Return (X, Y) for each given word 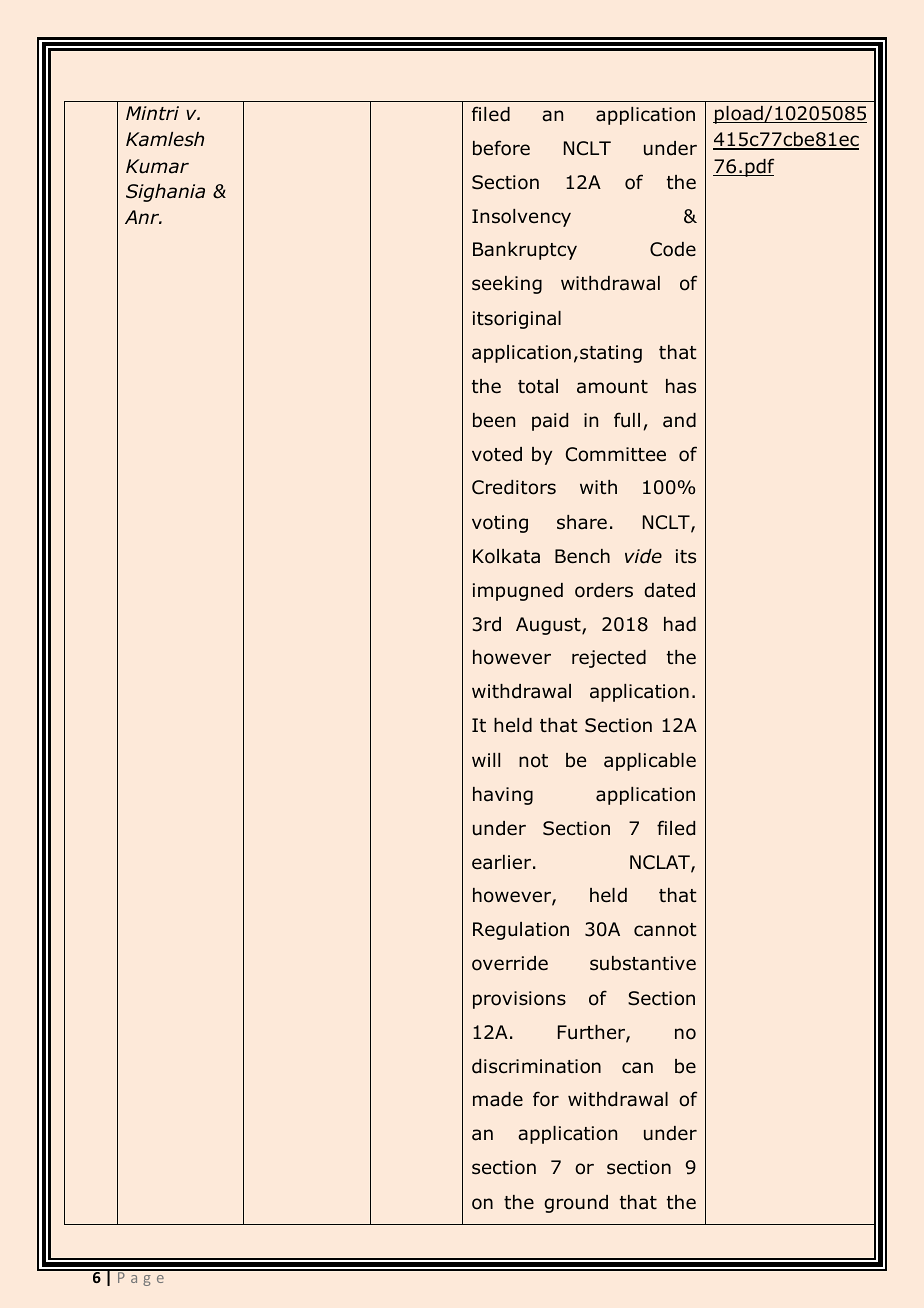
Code (673, 249)
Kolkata (506, 556)
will (486, 760)
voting (500, 524)
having (503, 796)
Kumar (157, 166)
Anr (143, 217)
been (494, 420)
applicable (650, 762)
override (510, 963)
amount (612, 387)
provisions (519, 1000)
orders (604, 590)
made (498, 1099)
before (501, 148)
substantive (643, 963)
